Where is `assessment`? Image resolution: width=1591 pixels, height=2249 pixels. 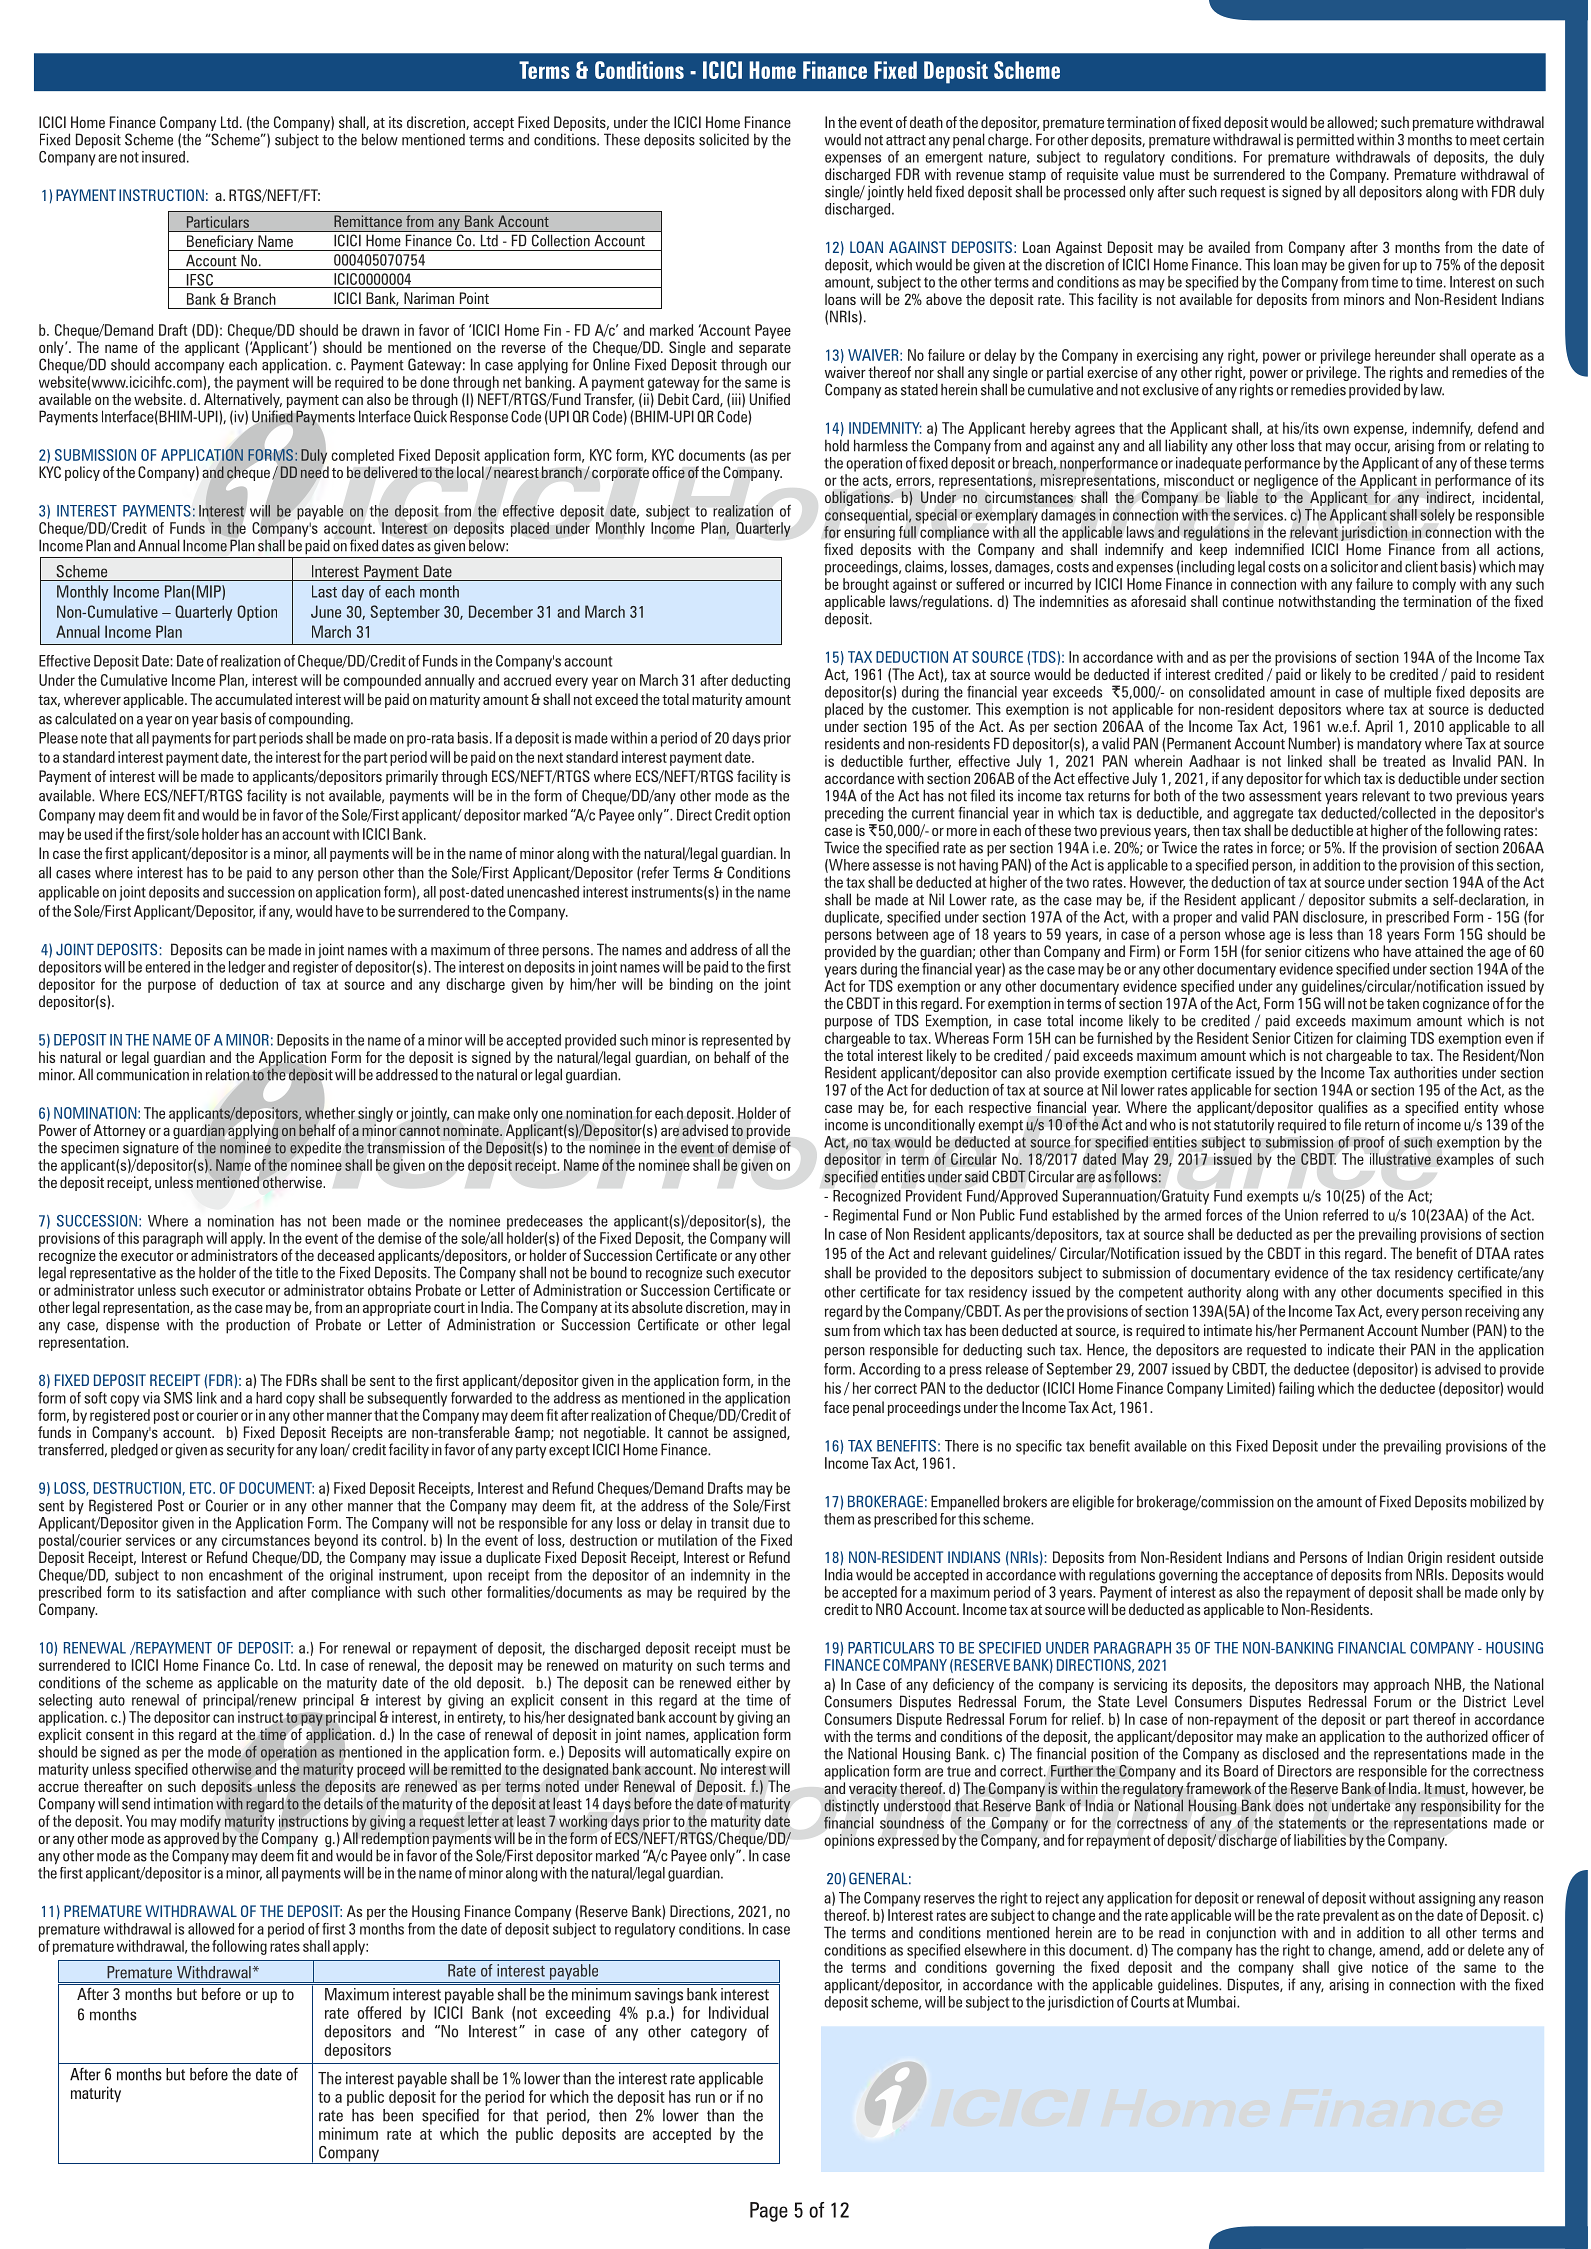 assessment is located at coordinates (1285, 796).
